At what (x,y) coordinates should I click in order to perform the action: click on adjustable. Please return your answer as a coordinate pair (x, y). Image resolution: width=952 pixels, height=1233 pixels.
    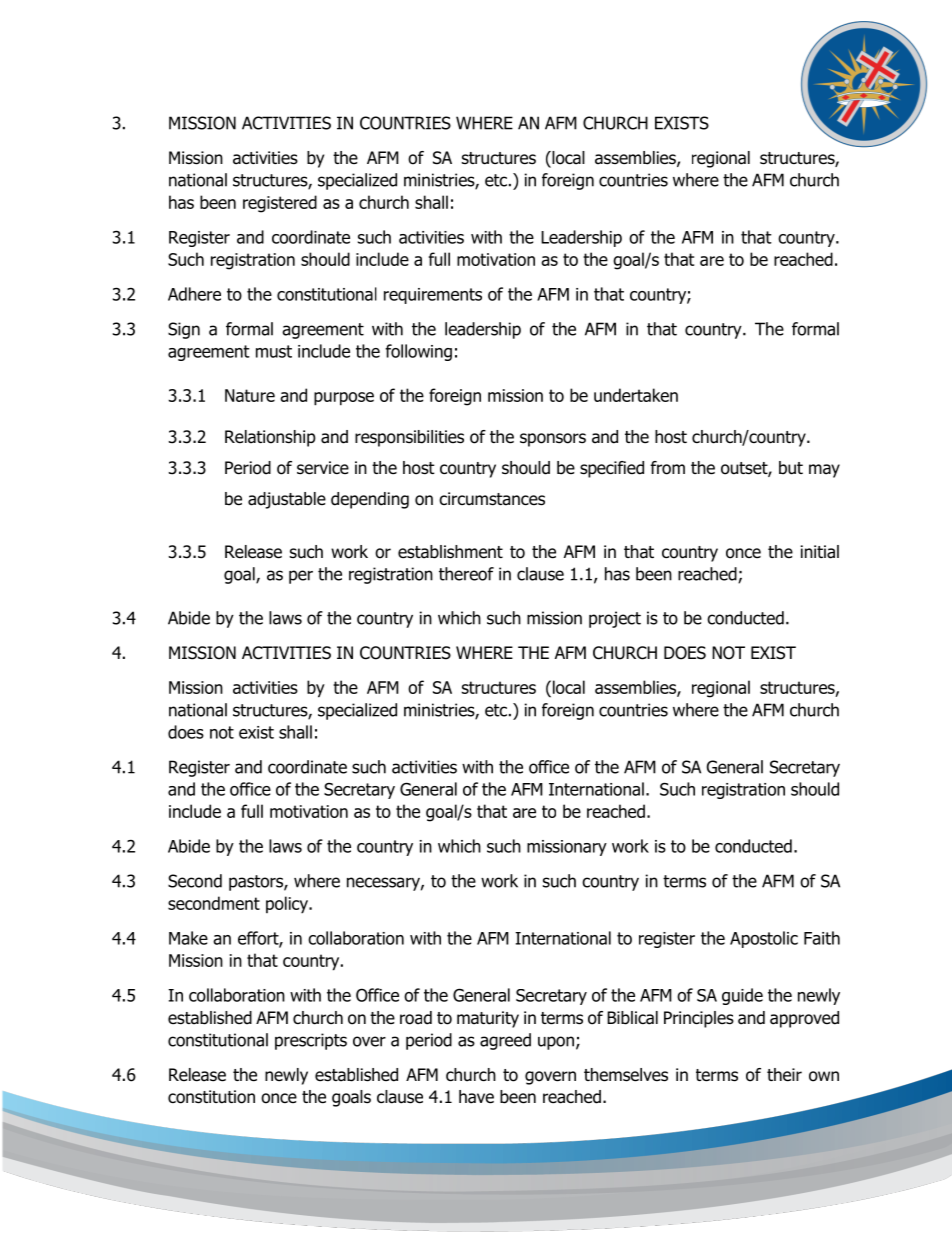
    Looking at the image, I should click on (287, 500).
